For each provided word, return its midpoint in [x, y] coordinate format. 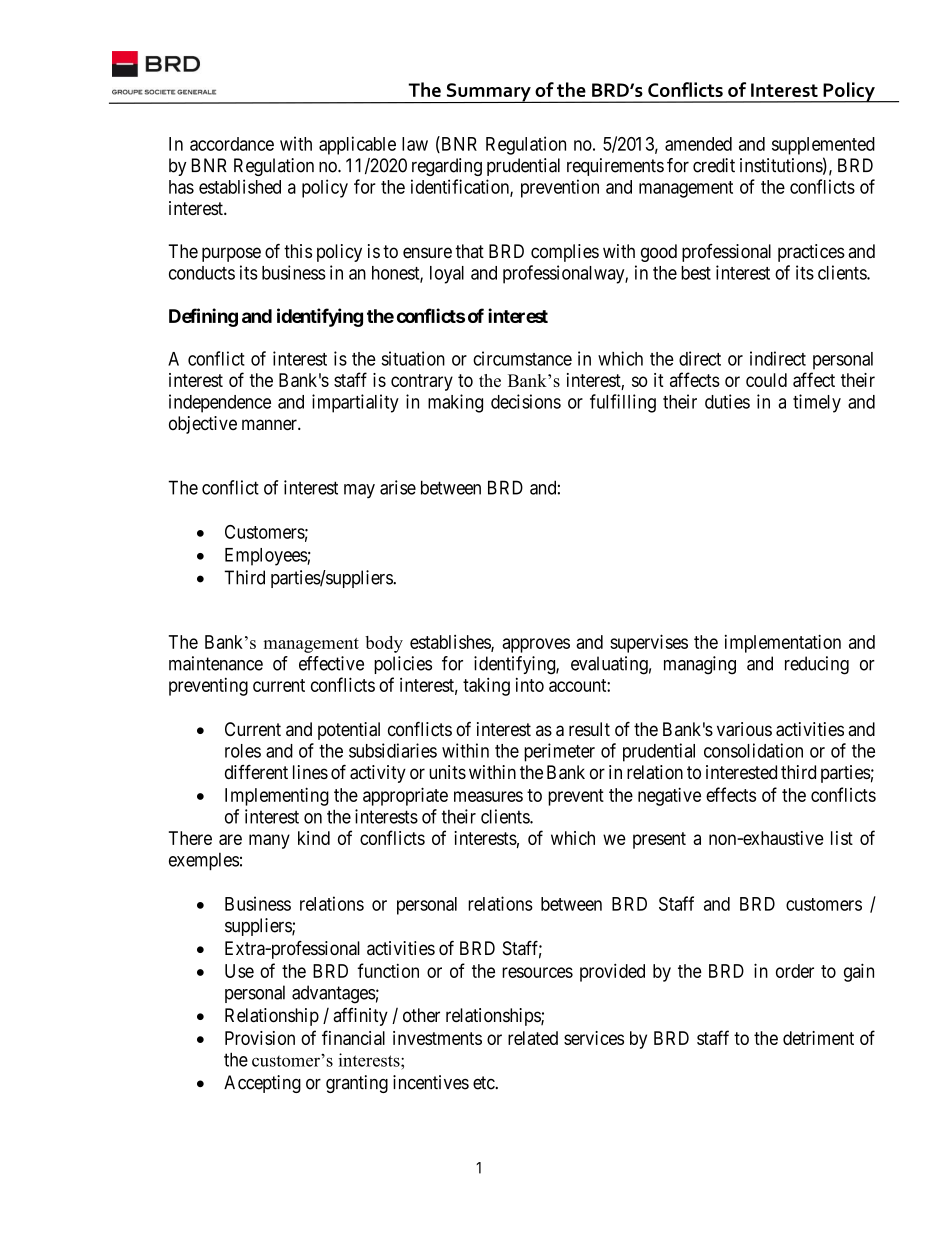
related [533, 1038]
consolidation [753, 750]
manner [270, 425]
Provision [260, 1038]
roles [243, 751]
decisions [526, 401]
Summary [489, 93]
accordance [232, 144]
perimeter [559, 752]
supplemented [823, 146]
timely [817, 403]
